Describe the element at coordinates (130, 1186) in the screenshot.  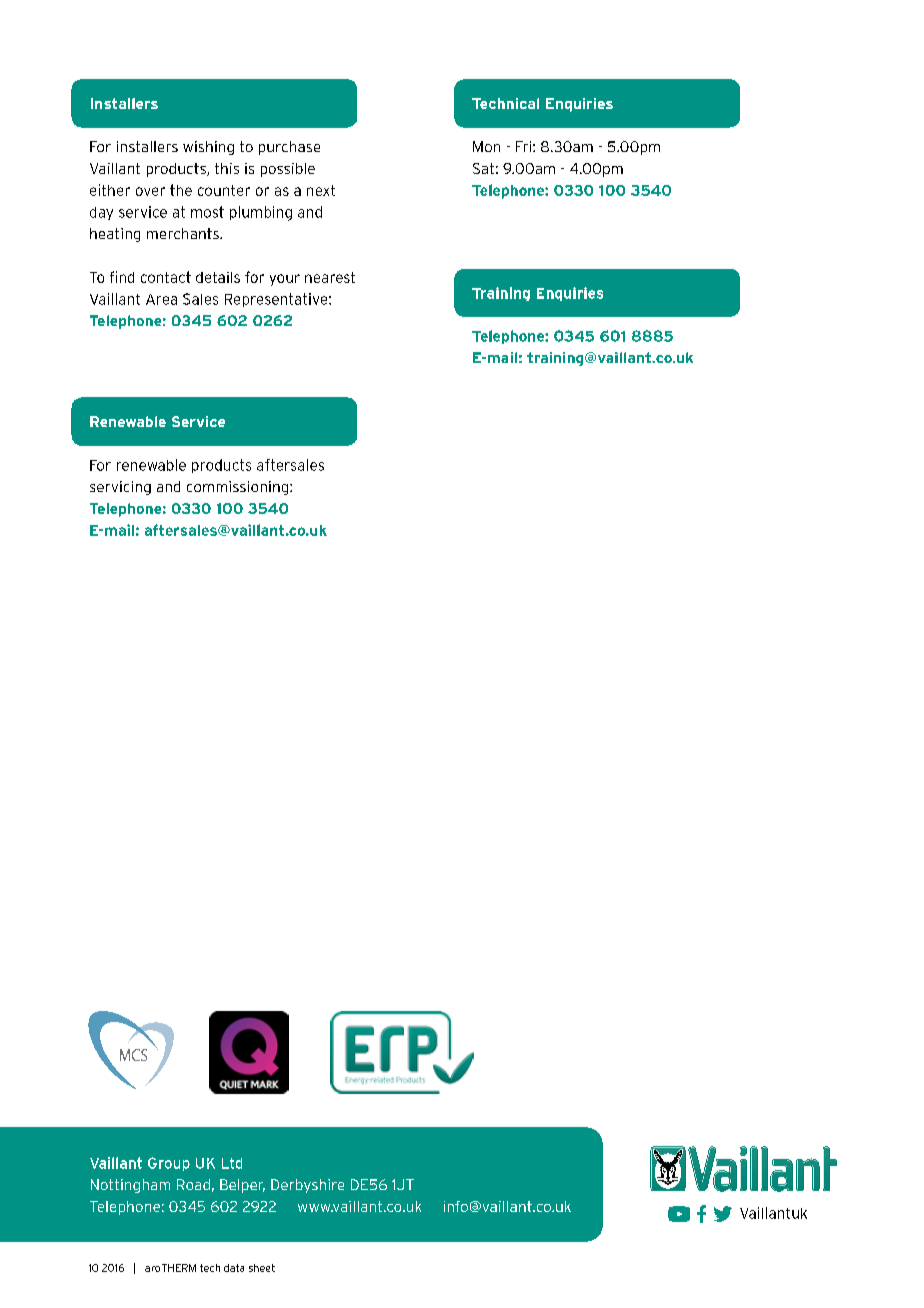
I see `Nottingham` at that location.
